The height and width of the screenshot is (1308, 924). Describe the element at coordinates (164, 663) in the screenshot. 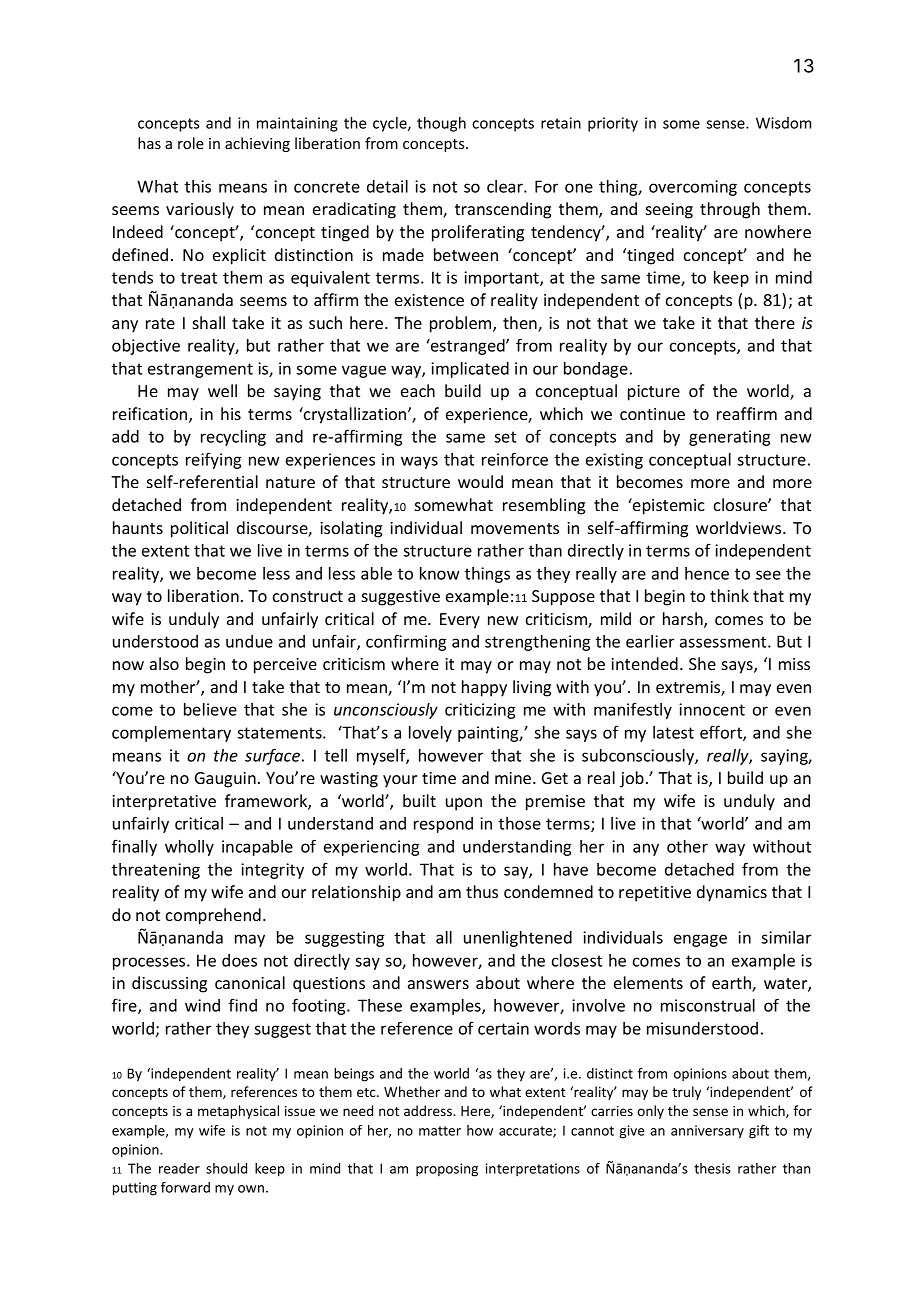

I see `also` at that location.
